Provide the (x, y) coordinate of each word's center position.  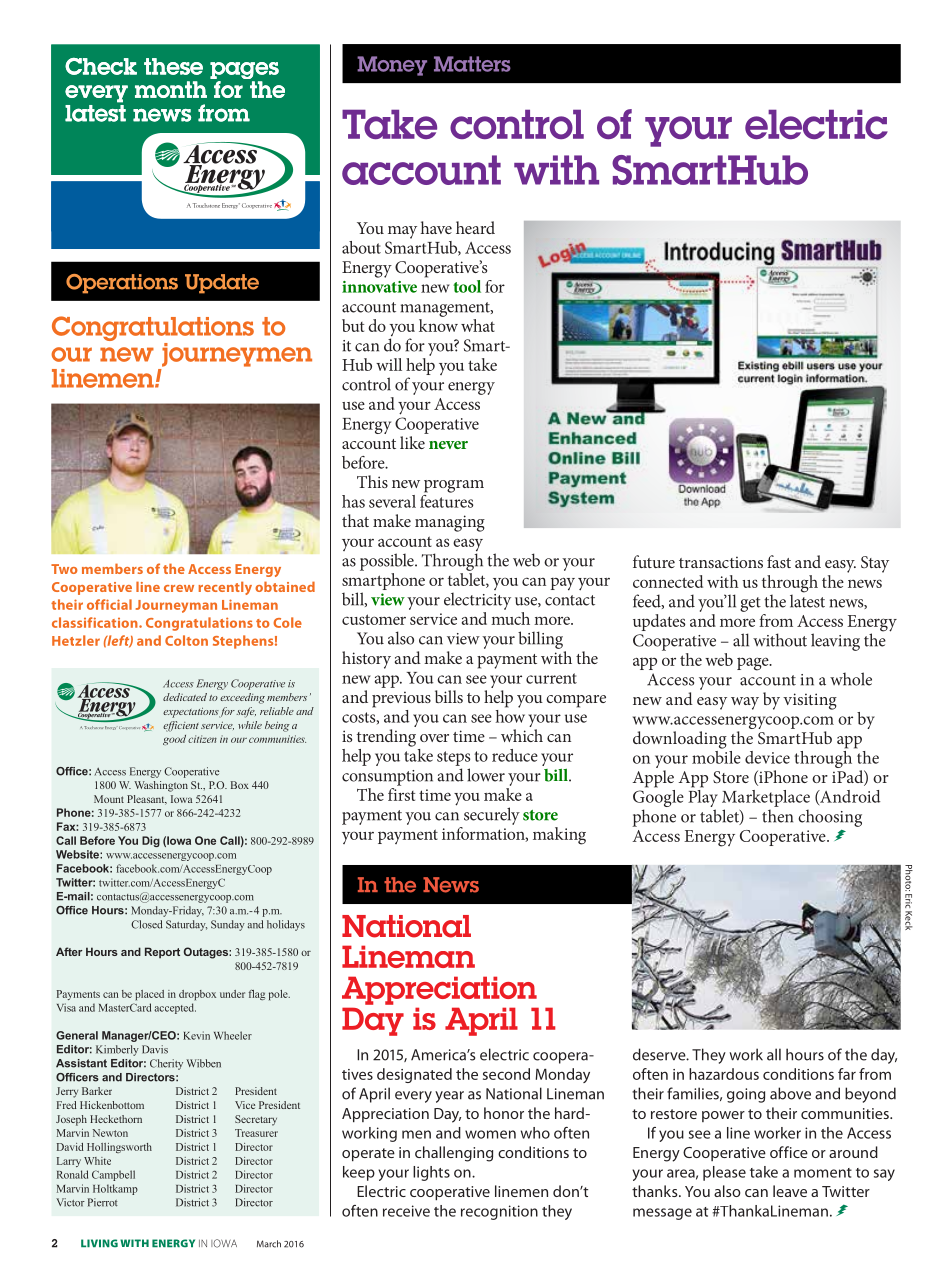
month (171, 89)
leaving (835, 642)
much (510, 618)
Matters (472, 64)
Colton (186, 640)
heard (475, 227)
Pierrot (103, 1202)
